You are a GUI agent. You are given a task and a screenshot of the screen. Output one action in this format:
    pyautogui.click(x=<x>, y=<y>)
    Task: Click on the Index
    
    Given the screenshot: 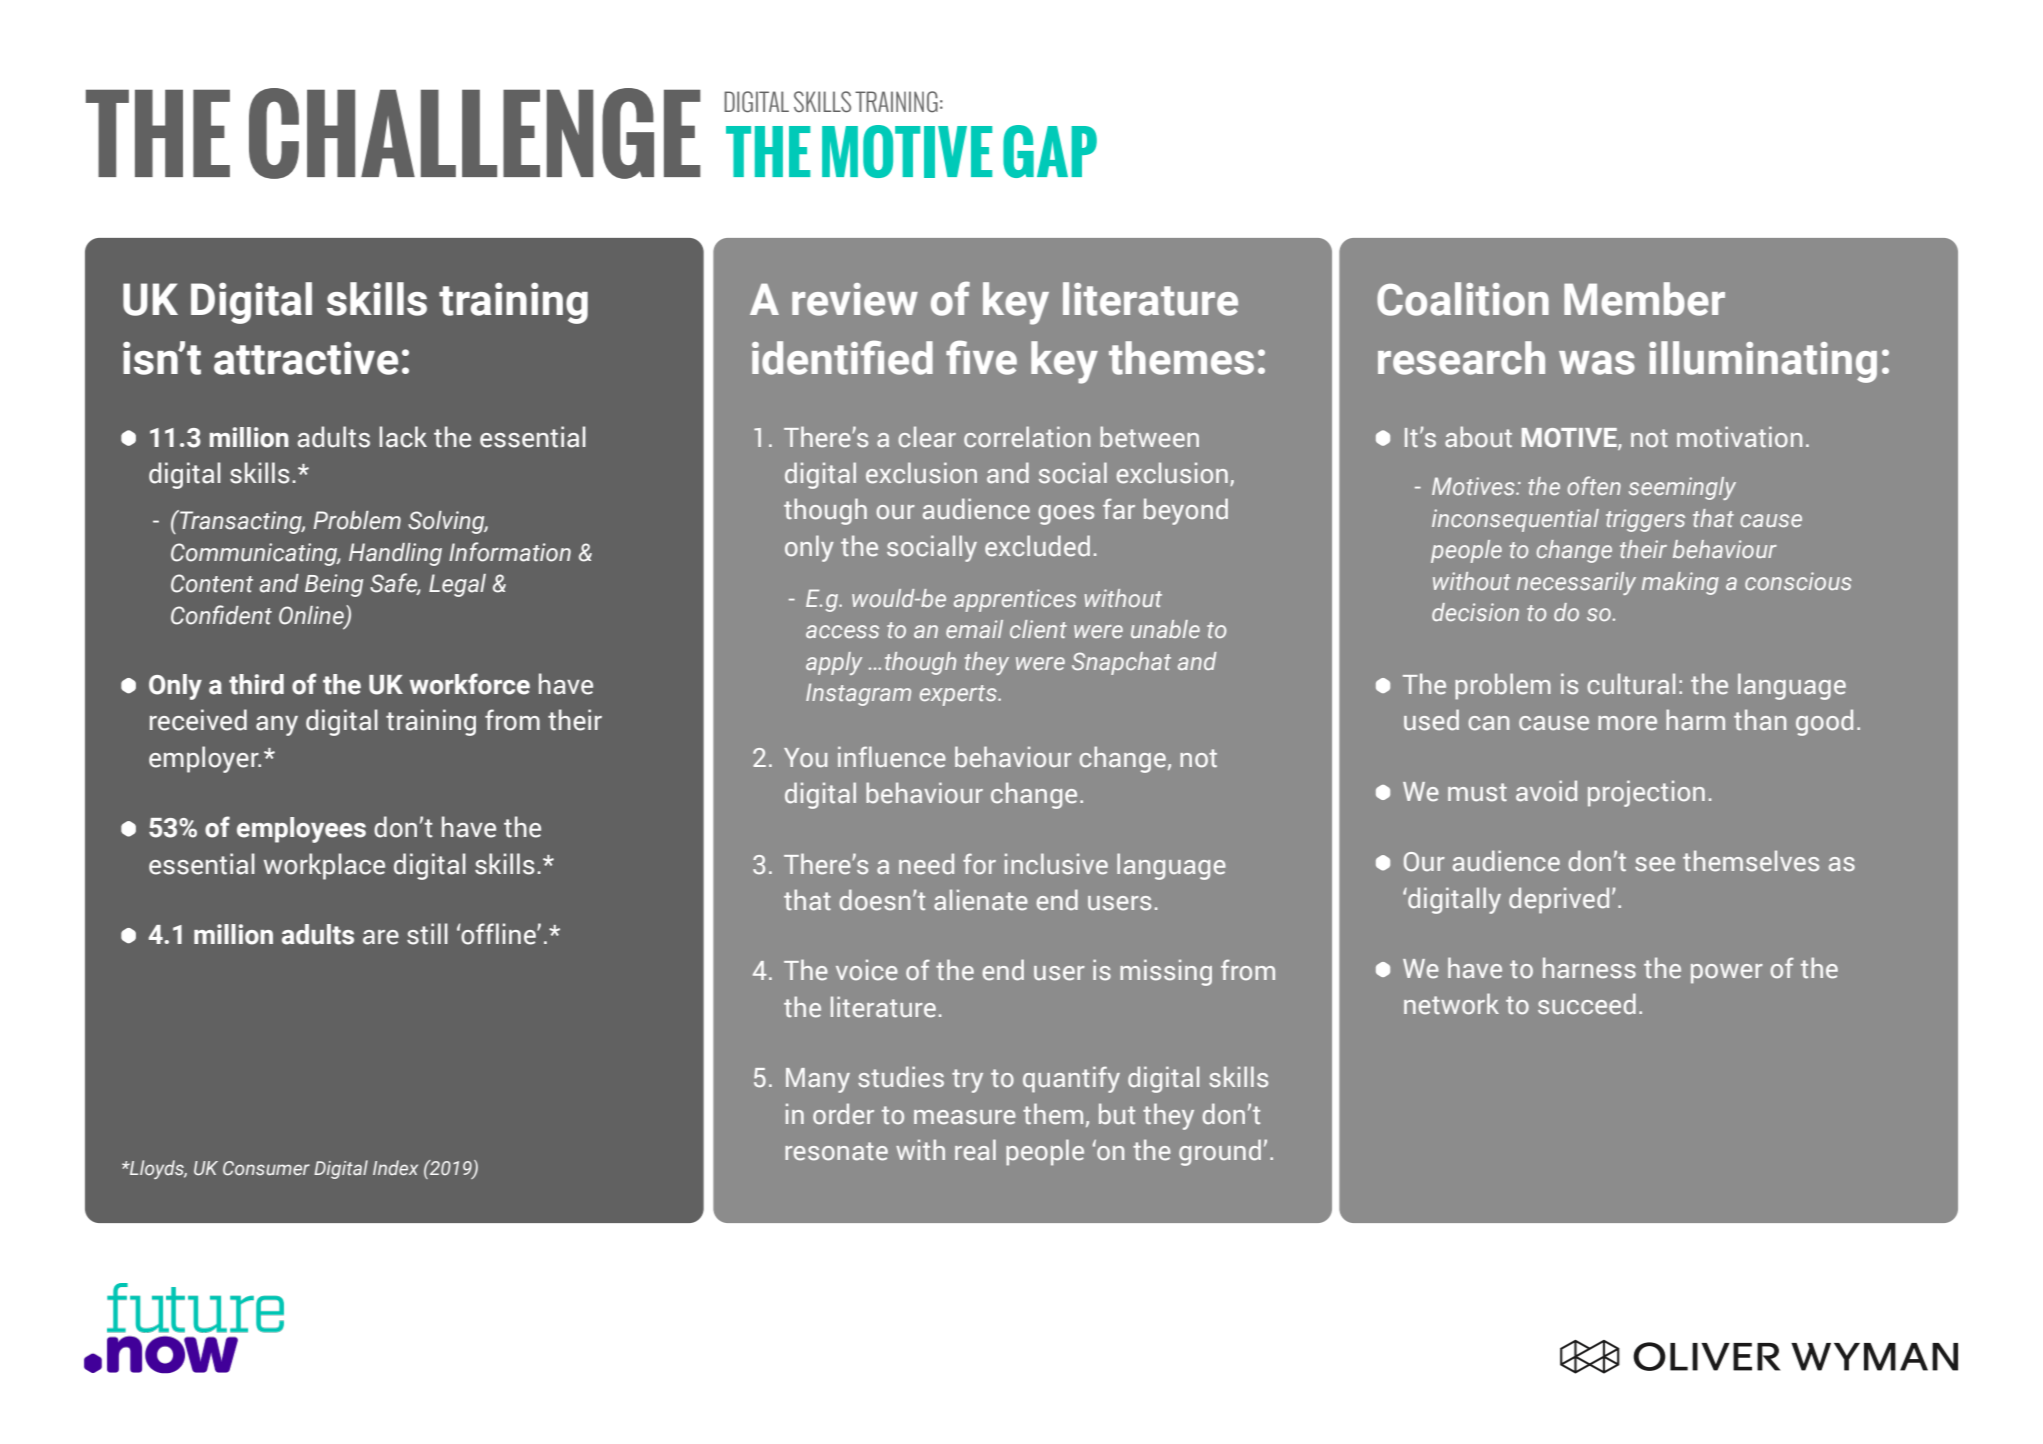 What is the action you would take?
    pyautogui.click(x=395, y=1167)
